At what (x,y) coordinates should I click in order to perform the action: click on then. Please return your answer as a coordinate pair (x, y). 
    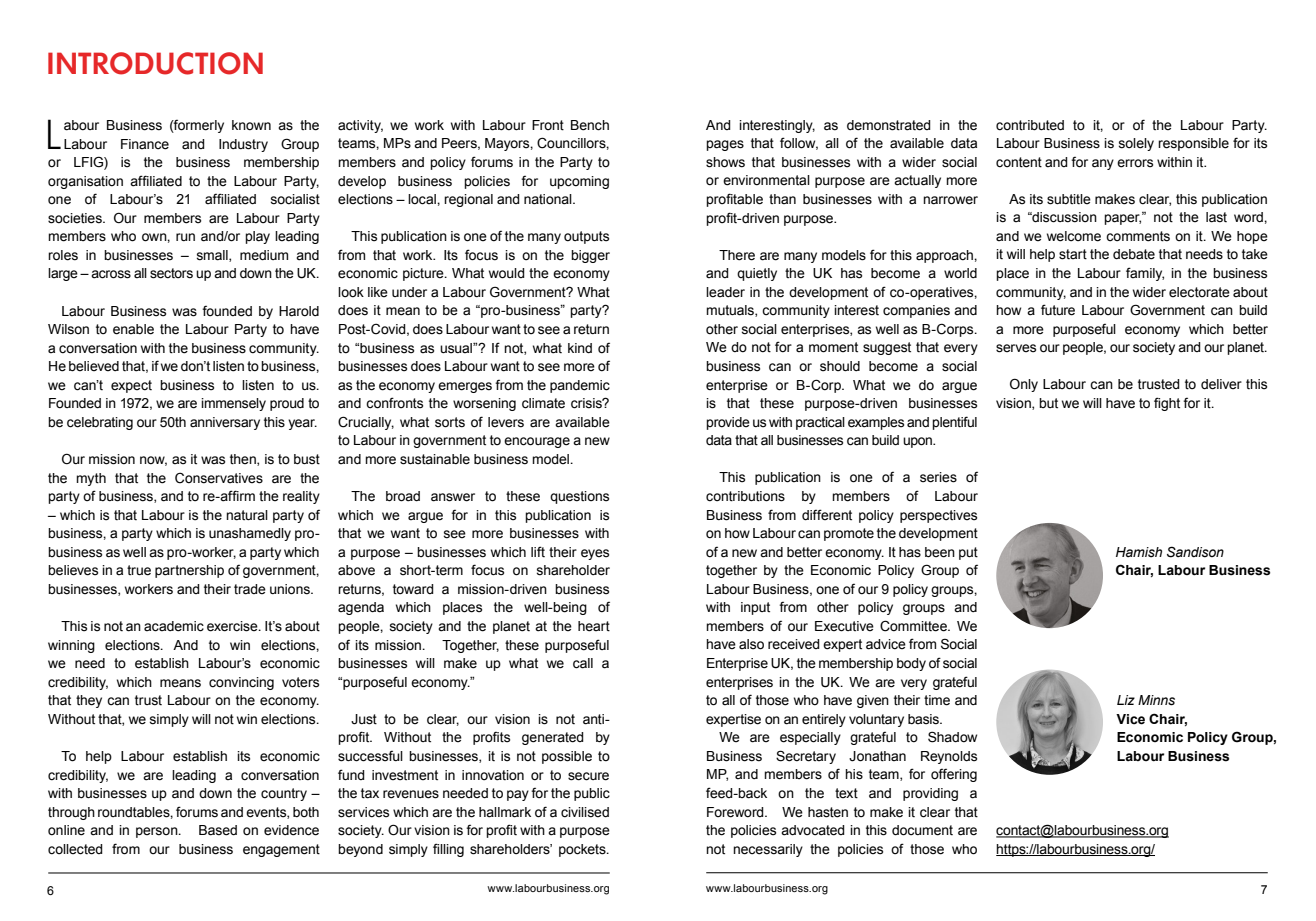
    Looking at the image, I should click on (244, 460).
